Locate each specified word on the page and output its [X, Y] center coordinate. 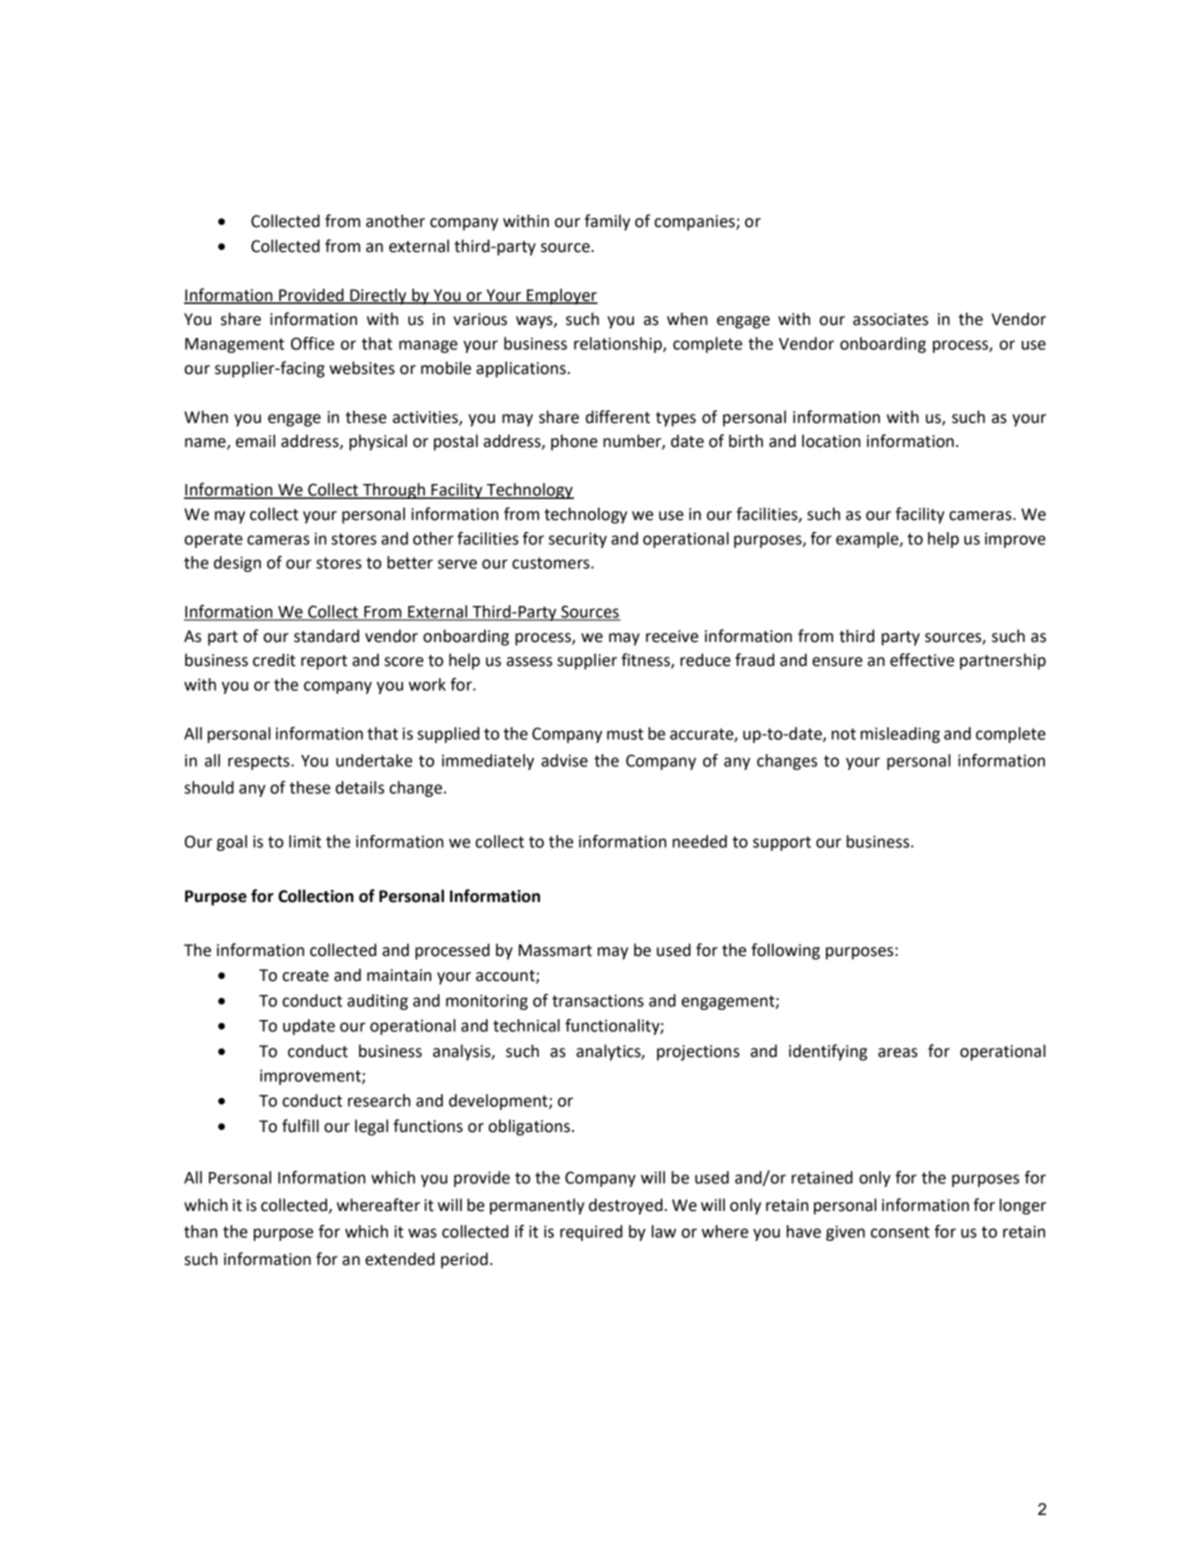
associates [890, 319]
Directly [378, 296]
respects [260, 762]
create [305, 976]
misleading [900, 735]
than [200, 1231]
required [591, 1233]
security [578, 540]
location [831, 441]
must [625, 734]
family [607, 222]
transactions [598, 1000]
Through [394, 491]
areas [898, 1053]
